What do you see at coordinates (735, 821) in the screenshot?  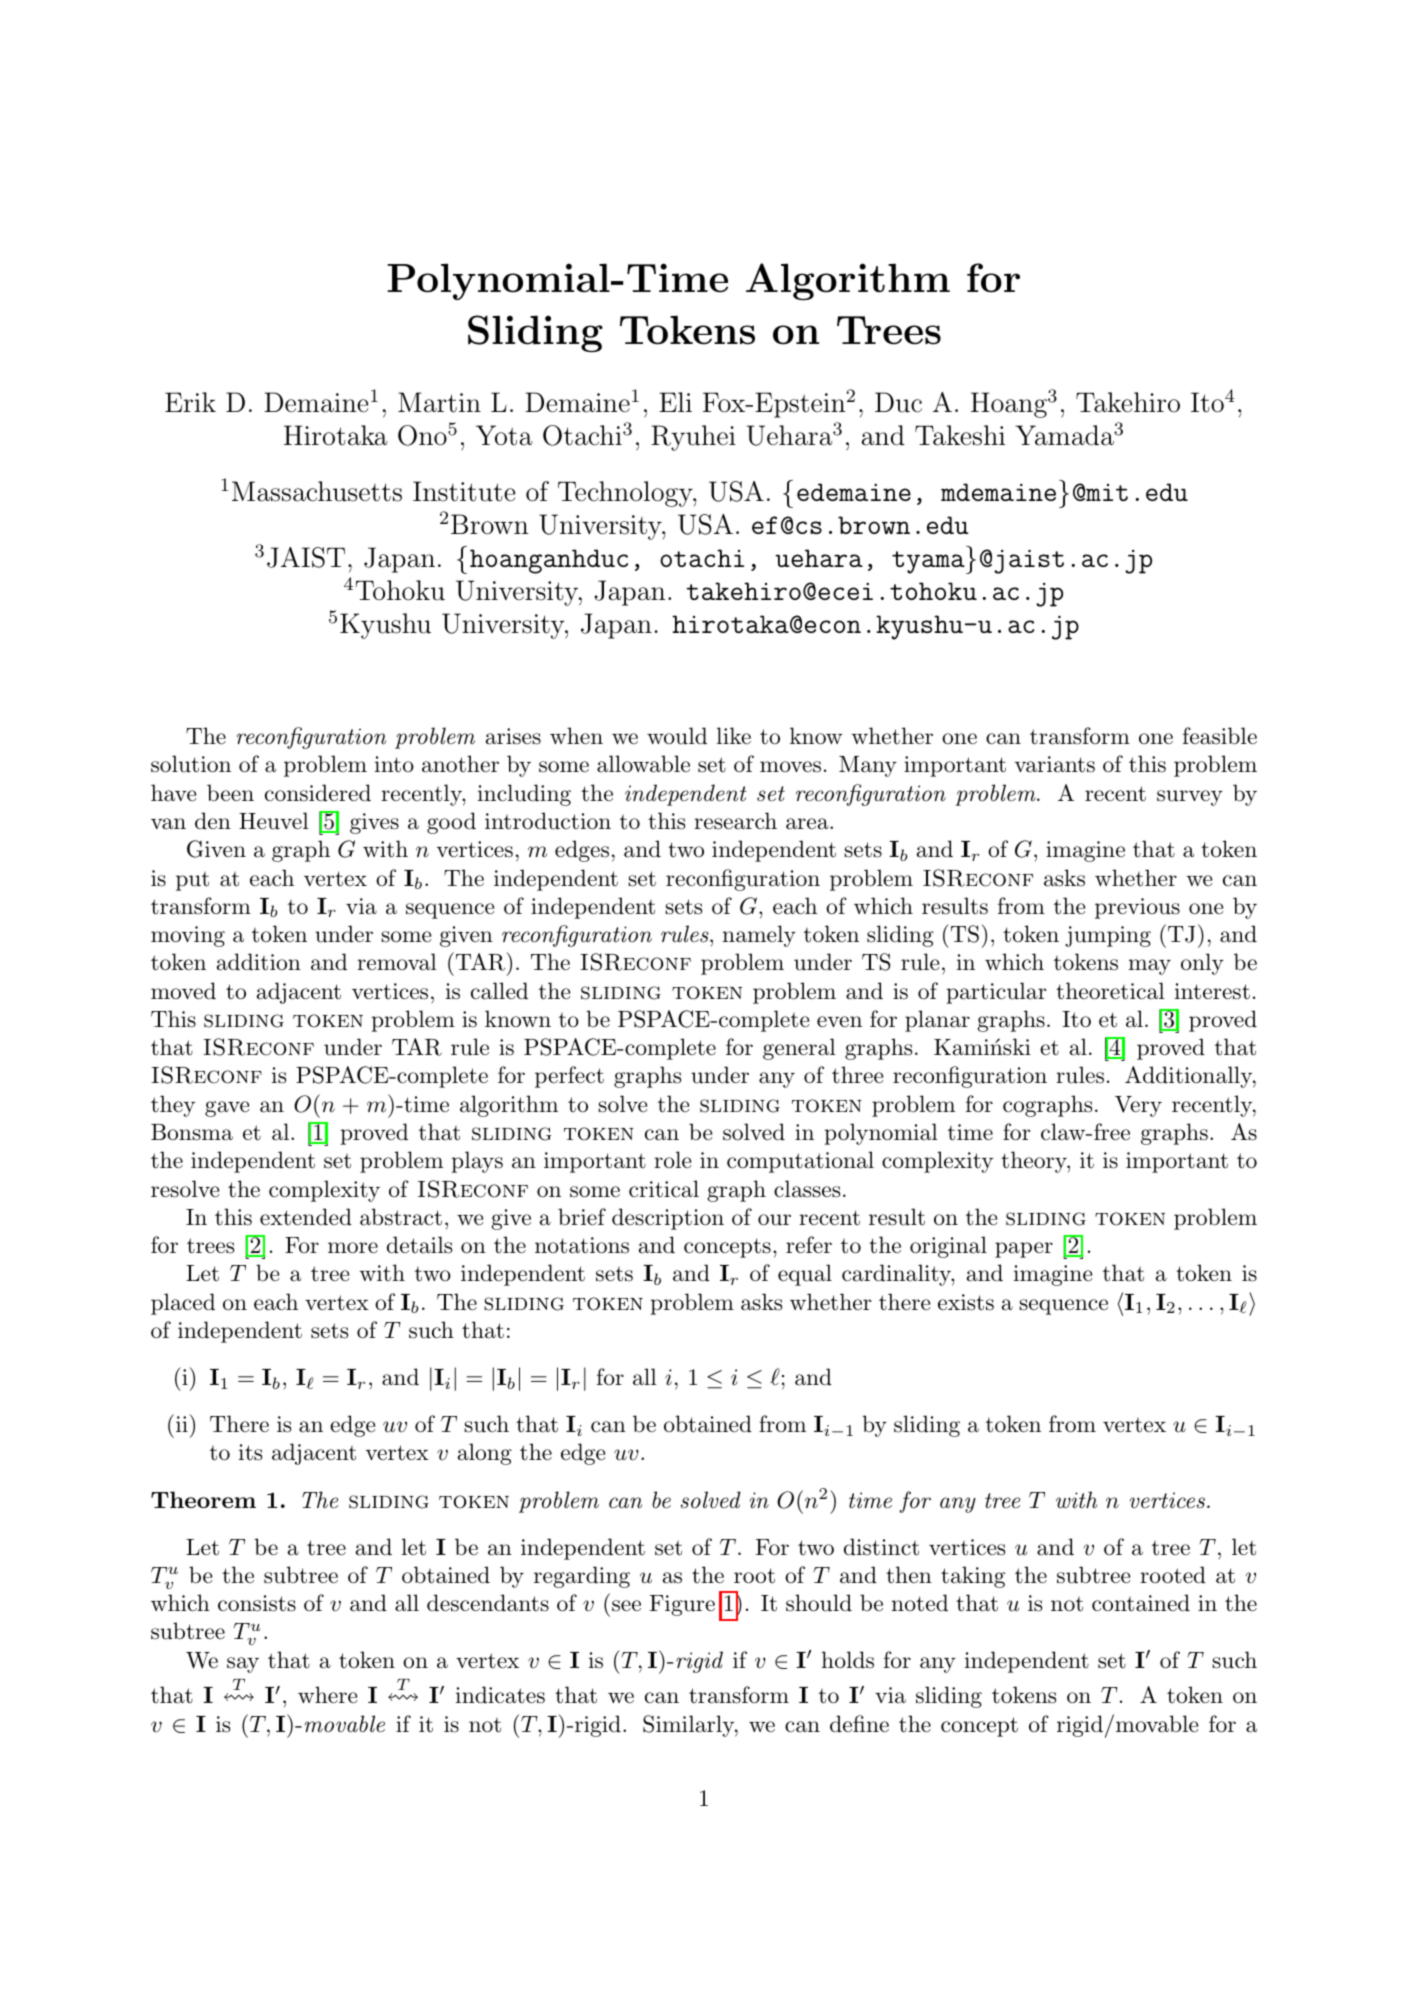 I see `research` at bounding box center [735, 821].
